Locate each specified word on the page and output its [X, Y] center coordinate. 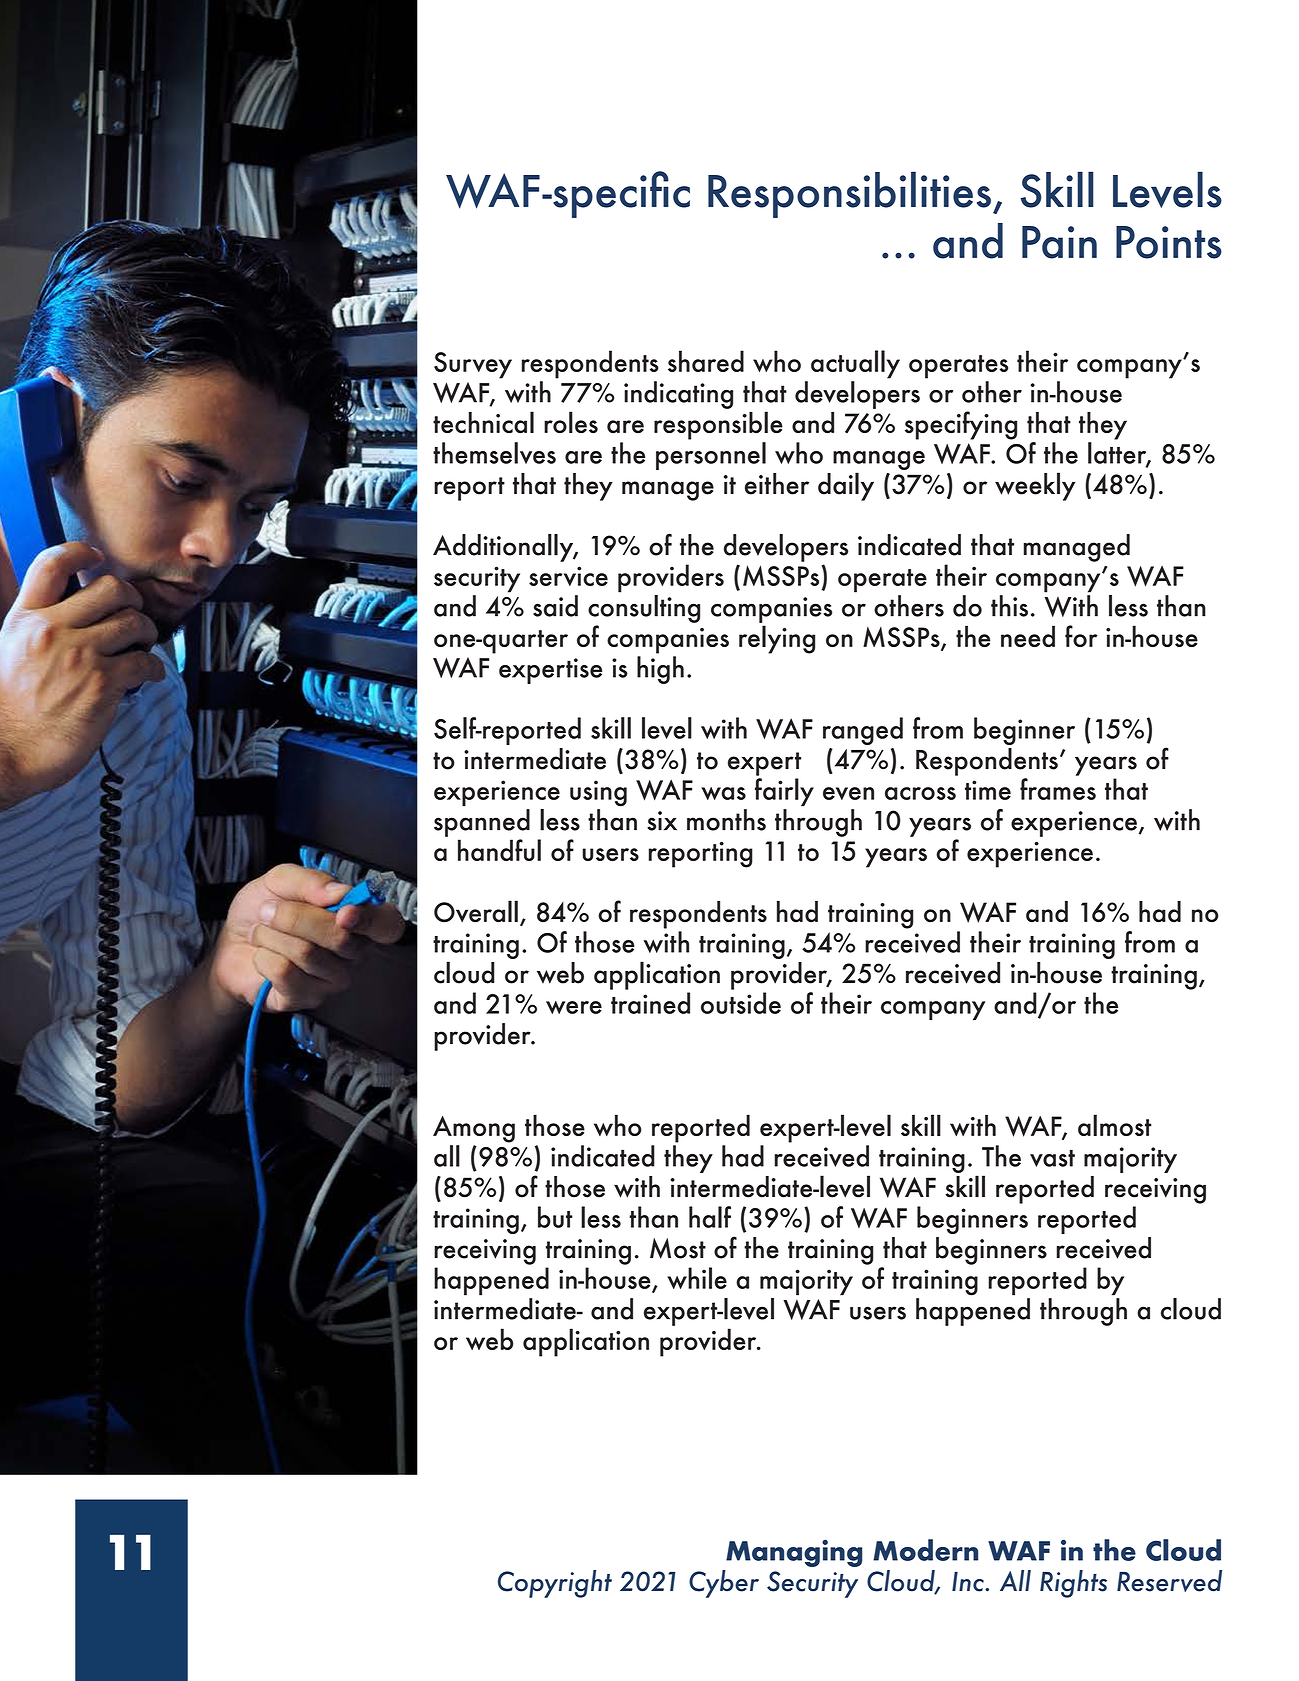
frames [1058, 789]
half [710, 1217]
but [555, 1217]
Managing [794, 1553]
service [568, 576]
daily [846, 486]
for [1081, 636]
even [848, 793]
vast [1052, 1158]
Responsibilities [849, 194]
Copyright [555, 1584]
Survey [473, 365]
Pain [1059, 242]
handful [499, 850]
